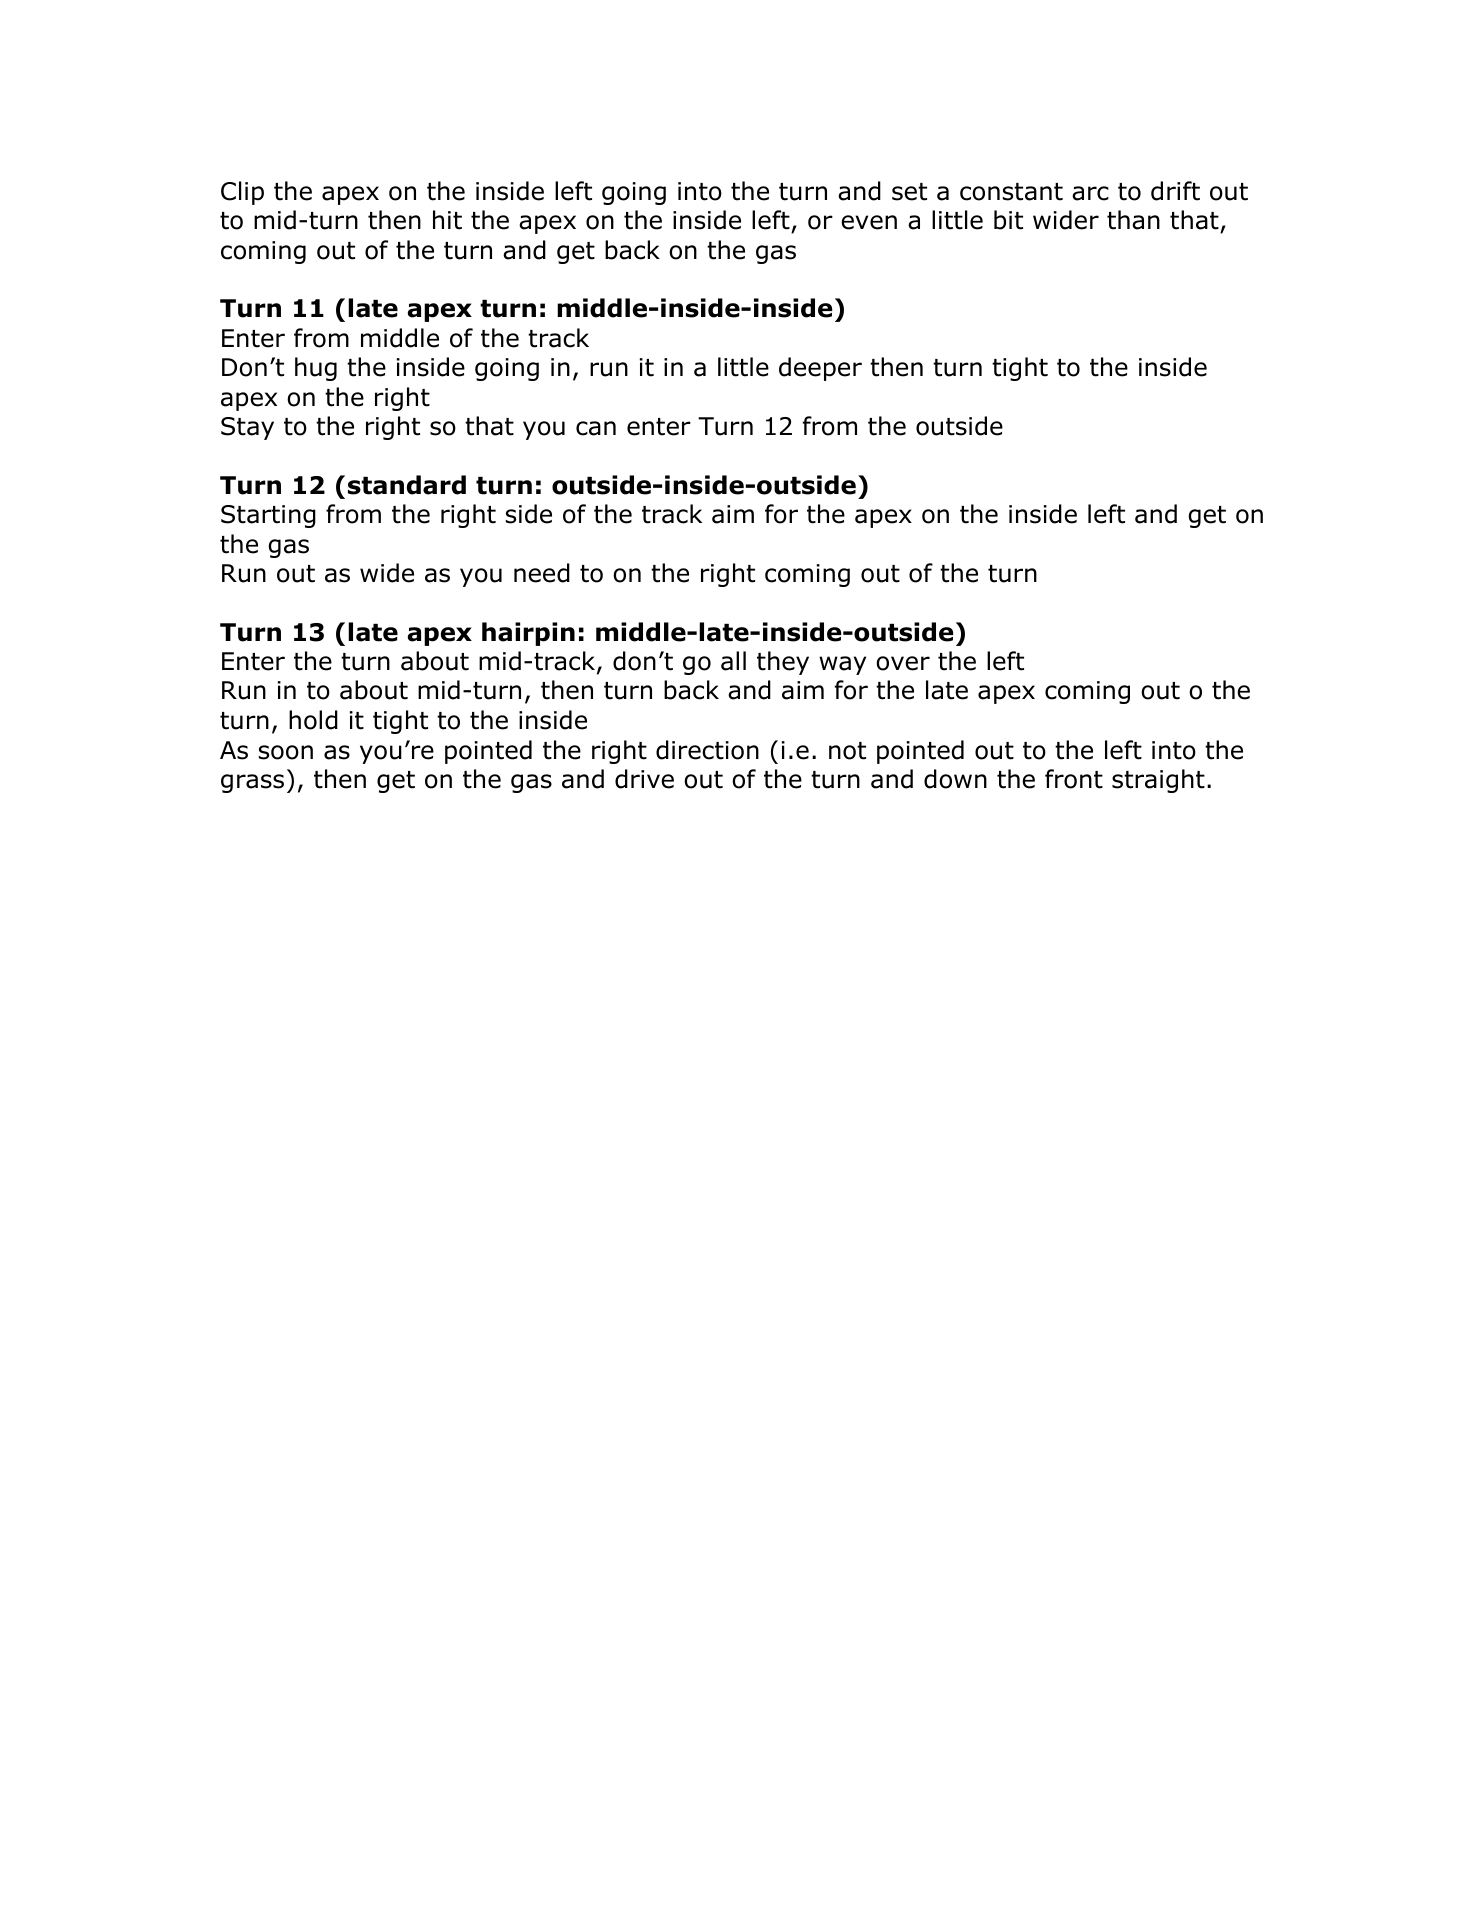 The width and height of the screenshot is (1480, 1915). Describe the element at coordinates (707, 750) in the screenshot. I see `direction` at that location.
